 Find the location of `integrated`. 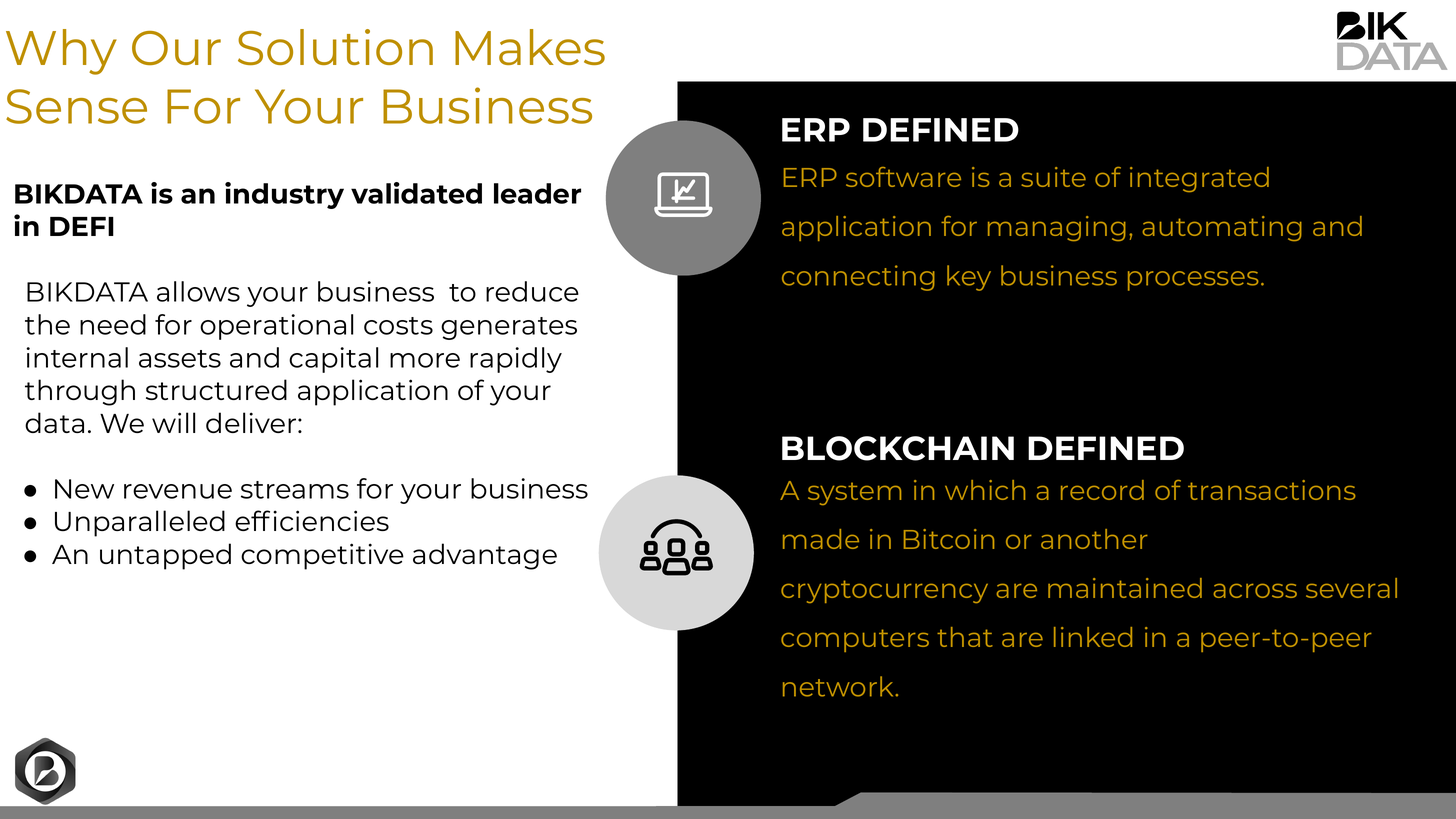

integrated is located at coordinates (1199, 179).
